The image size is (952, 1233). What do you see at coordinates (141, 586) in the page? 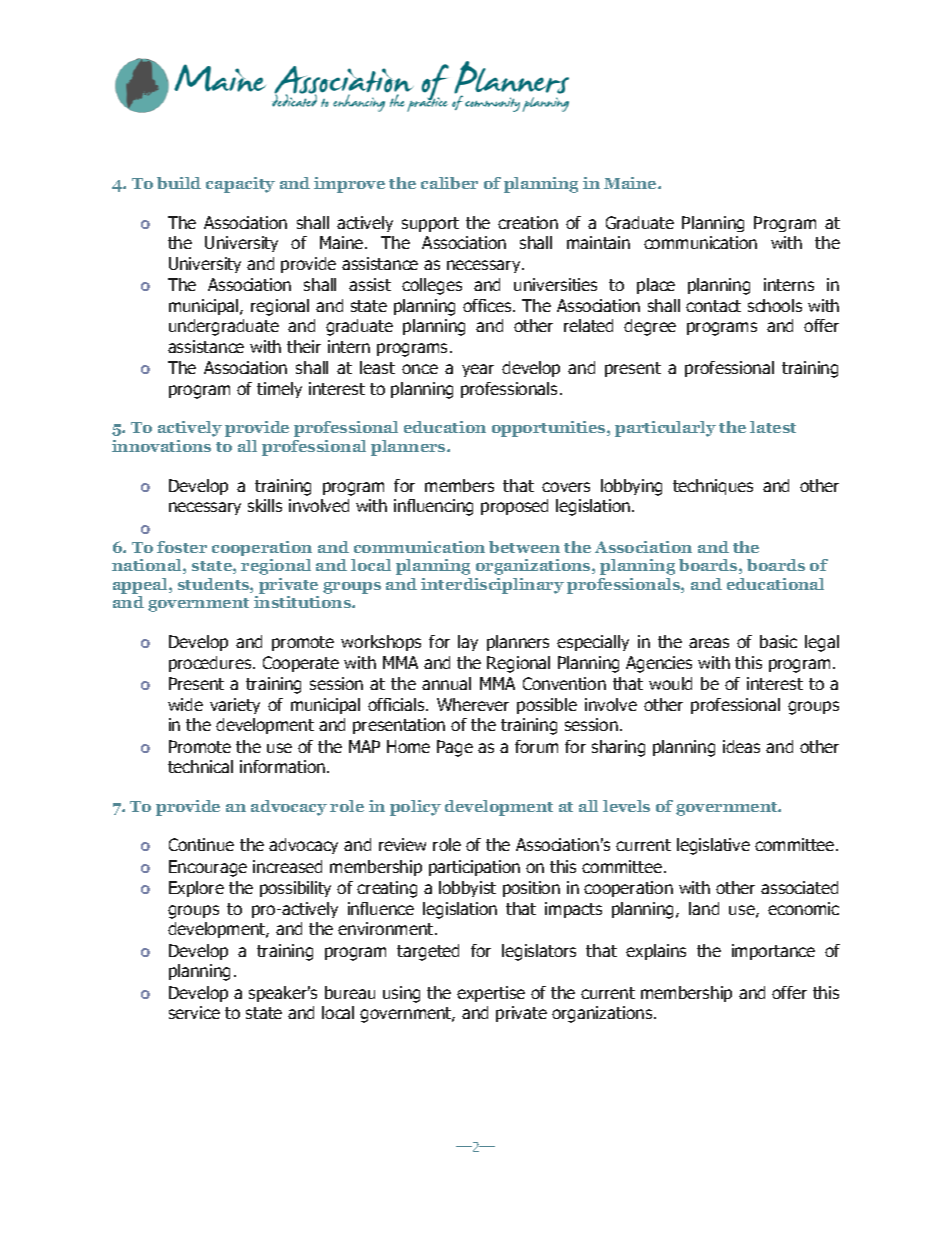
I see `appeal` at bounding box center [141, 586].
